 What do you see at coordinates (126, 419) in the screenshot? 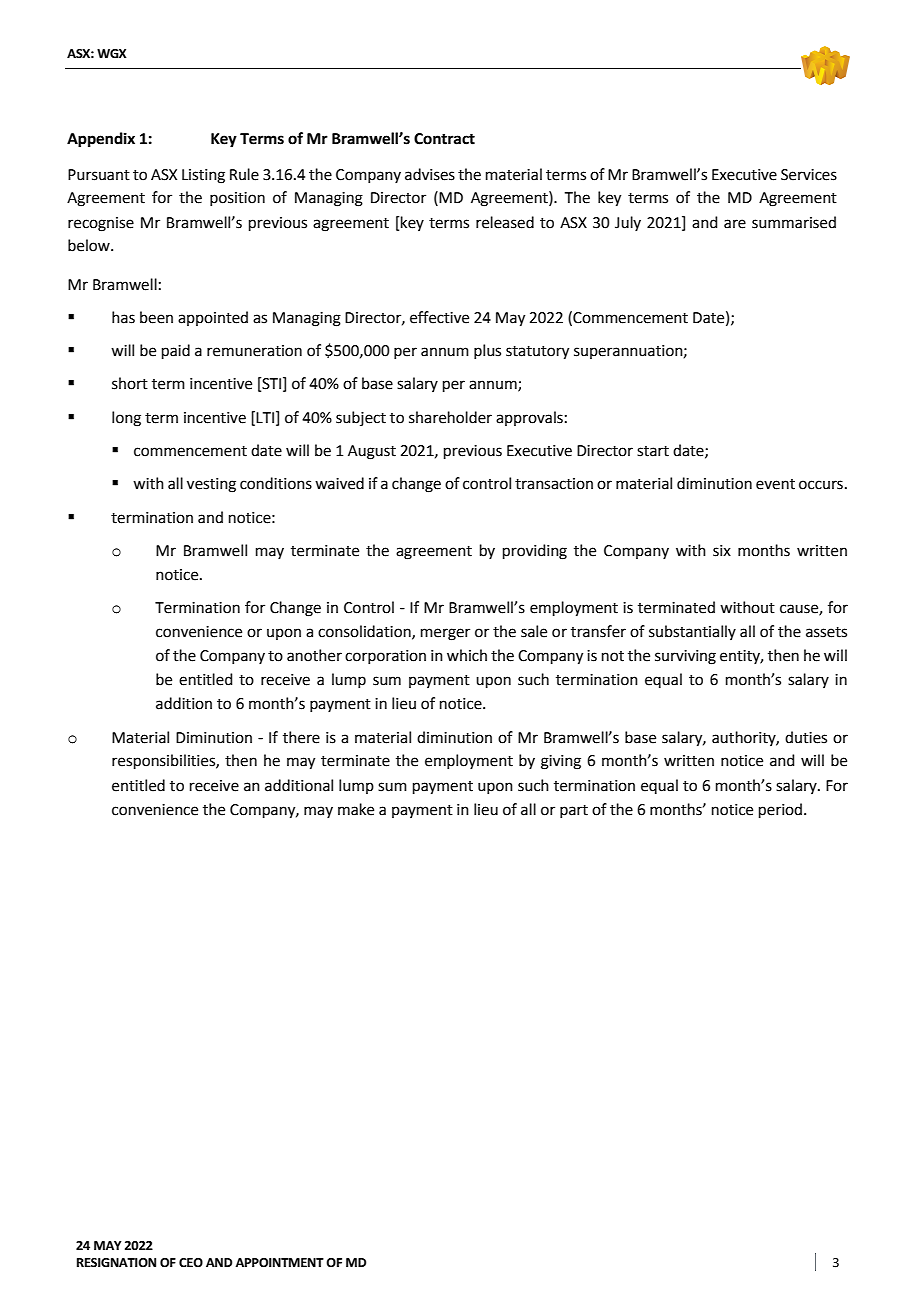
I see `long` at bounding box center [126, 419].
